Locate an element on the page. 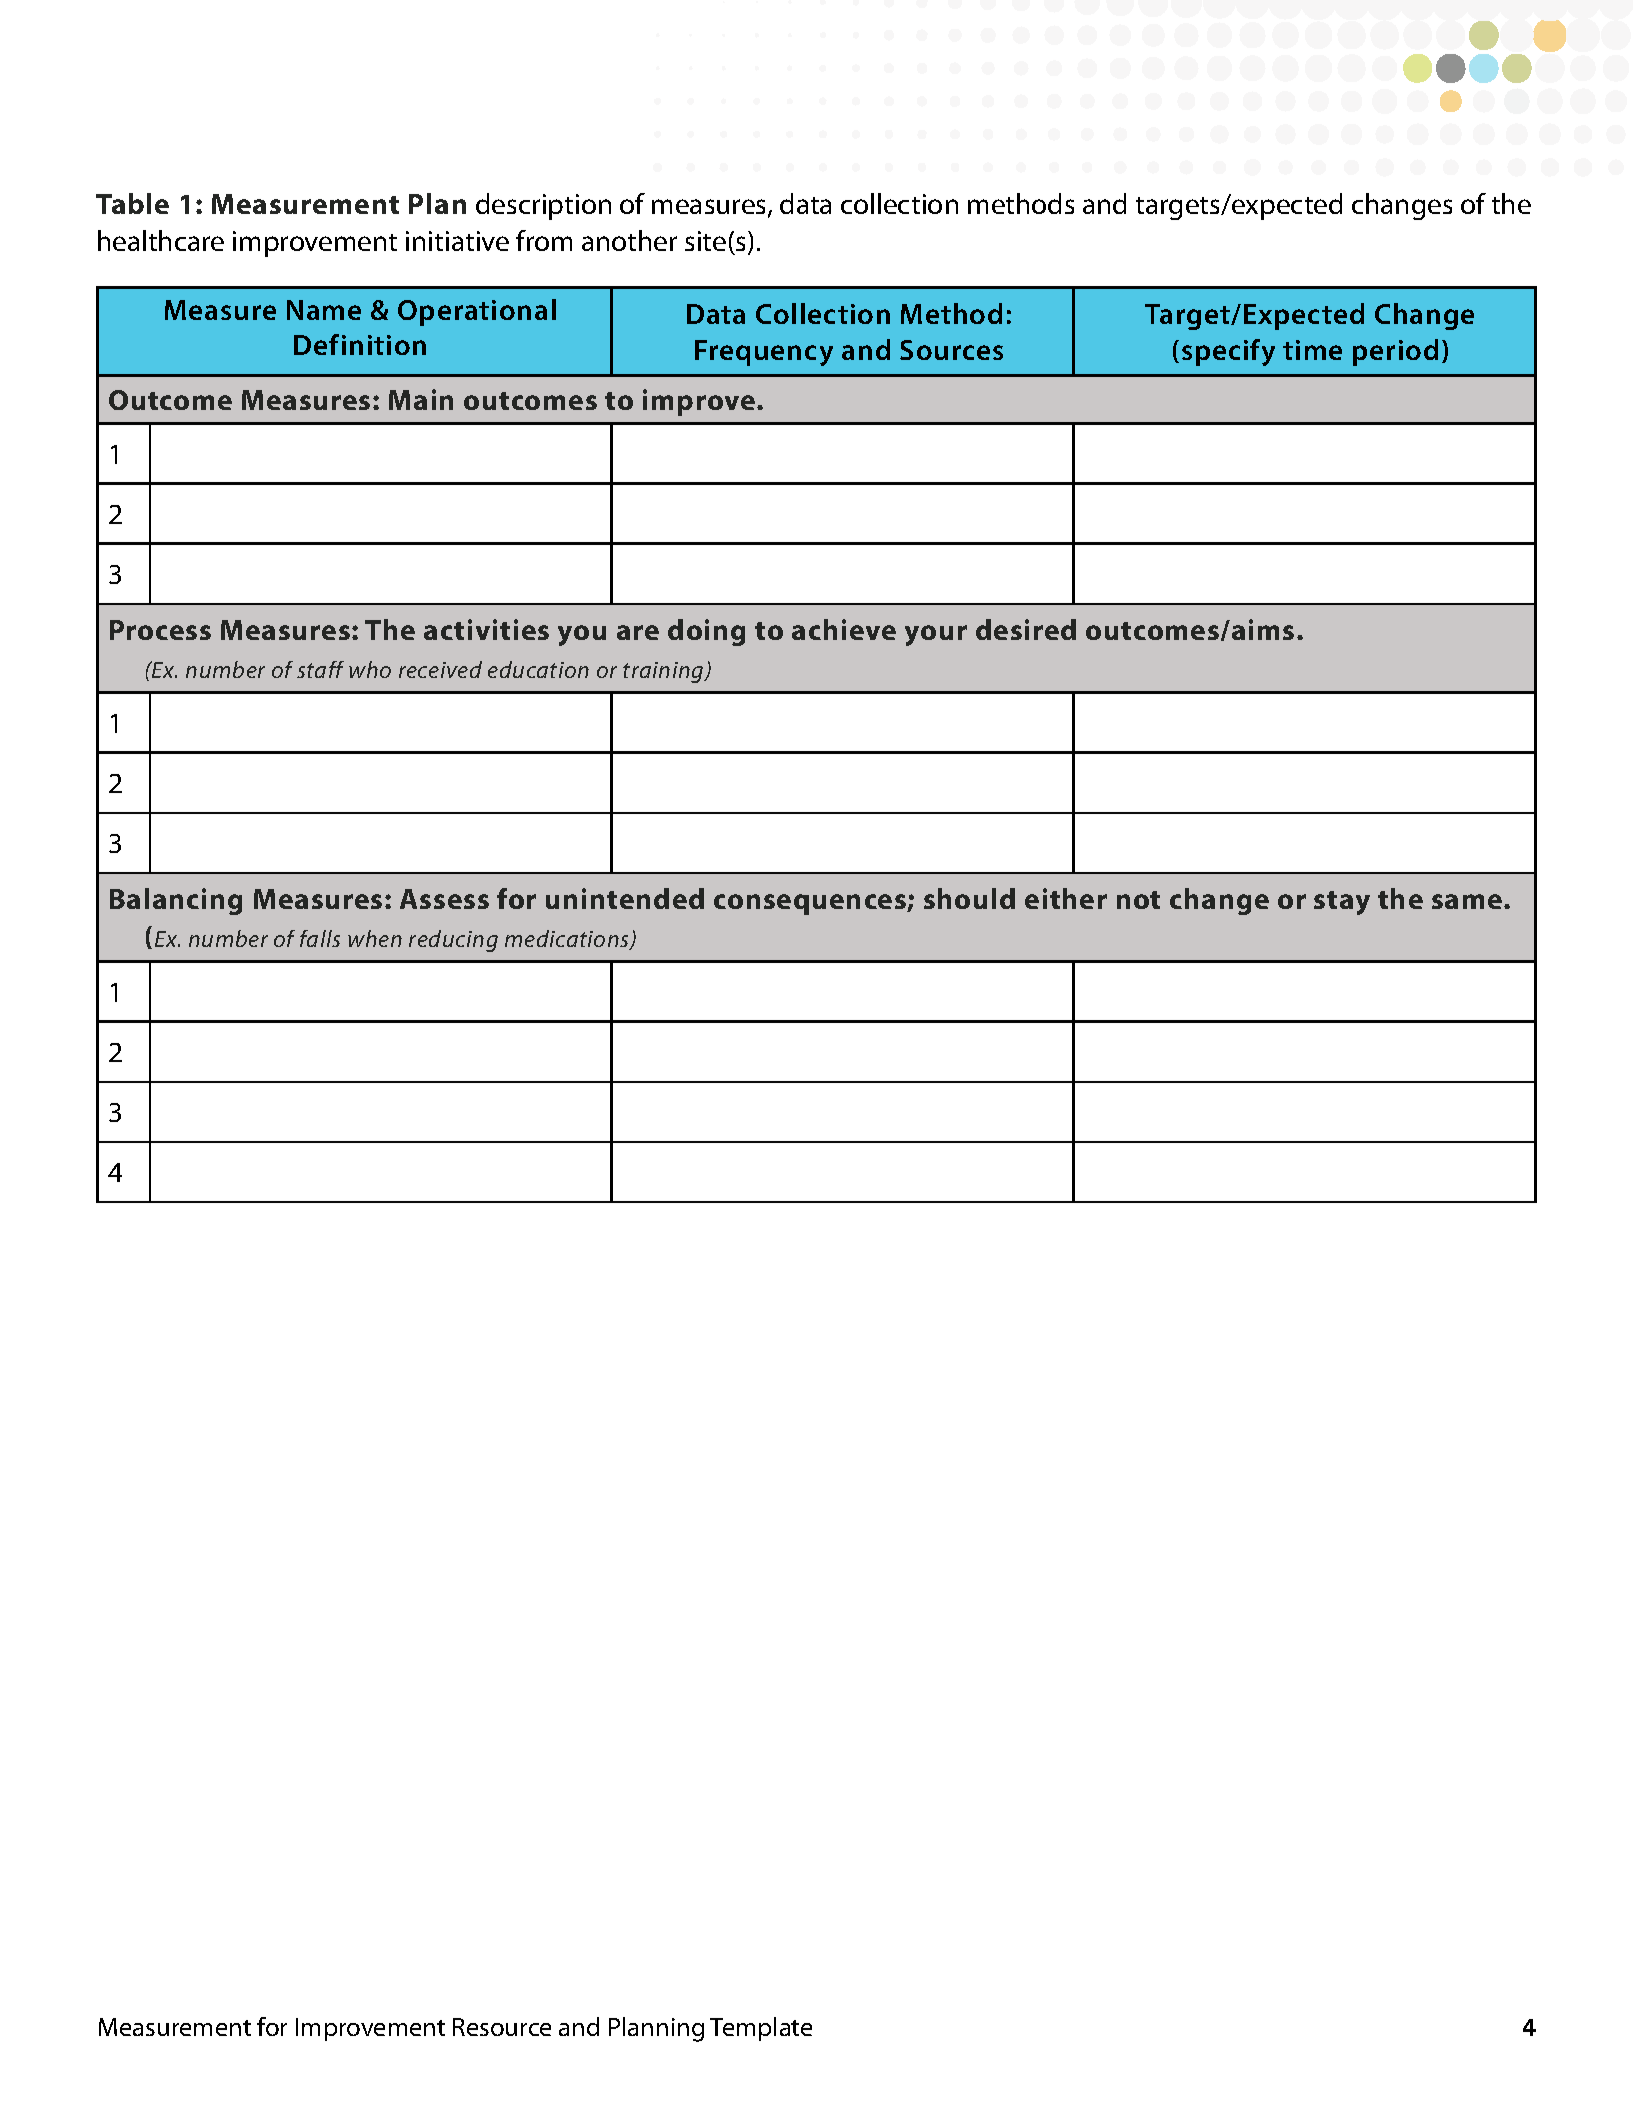 The width and height of the document is (1633, 2113). Template is located at coordinates (761, 2029).
